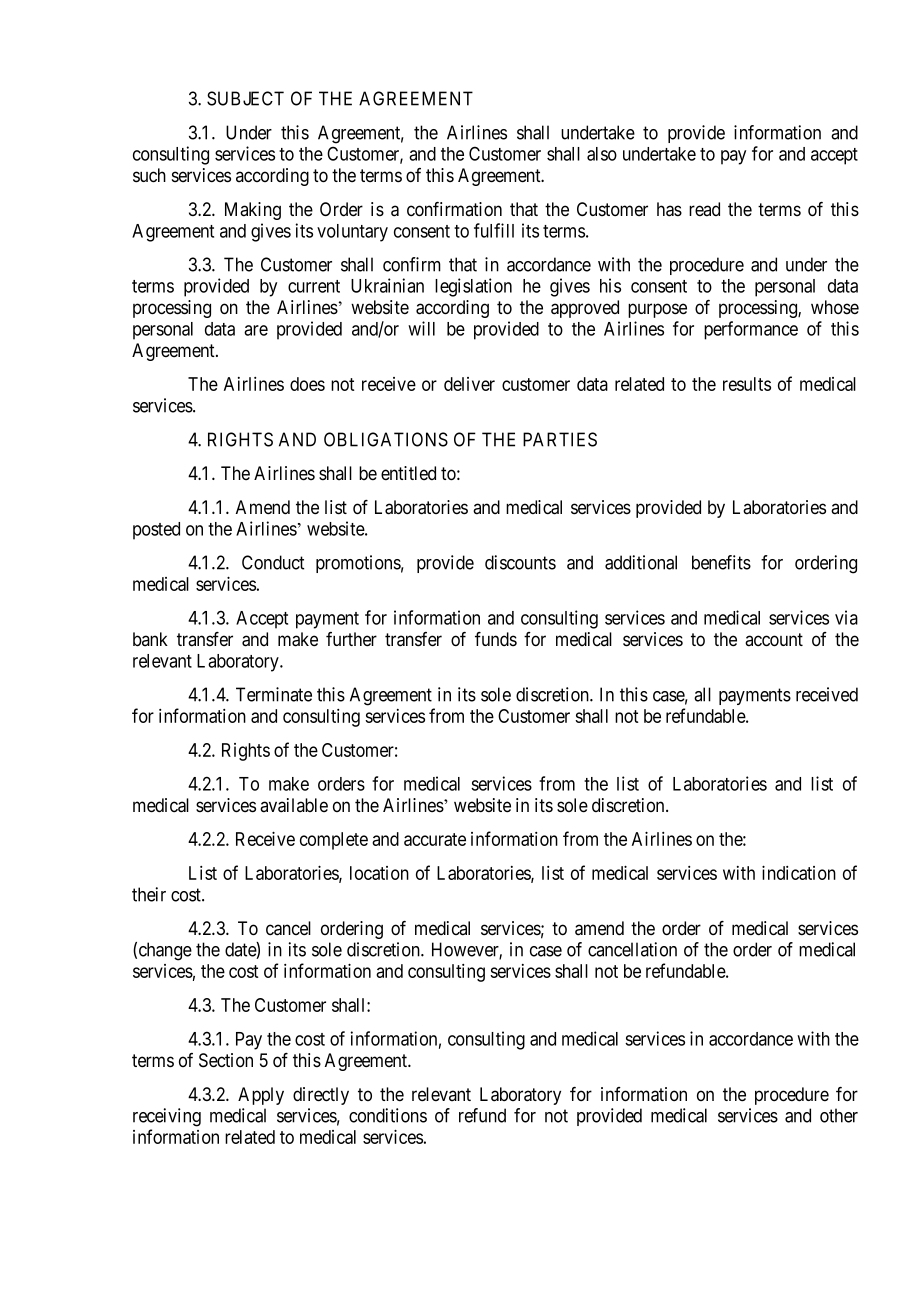 The width and height of the document is (924, 1308). Describe the element at coordinates (704, 209) in the document. I see `read` at that location.
